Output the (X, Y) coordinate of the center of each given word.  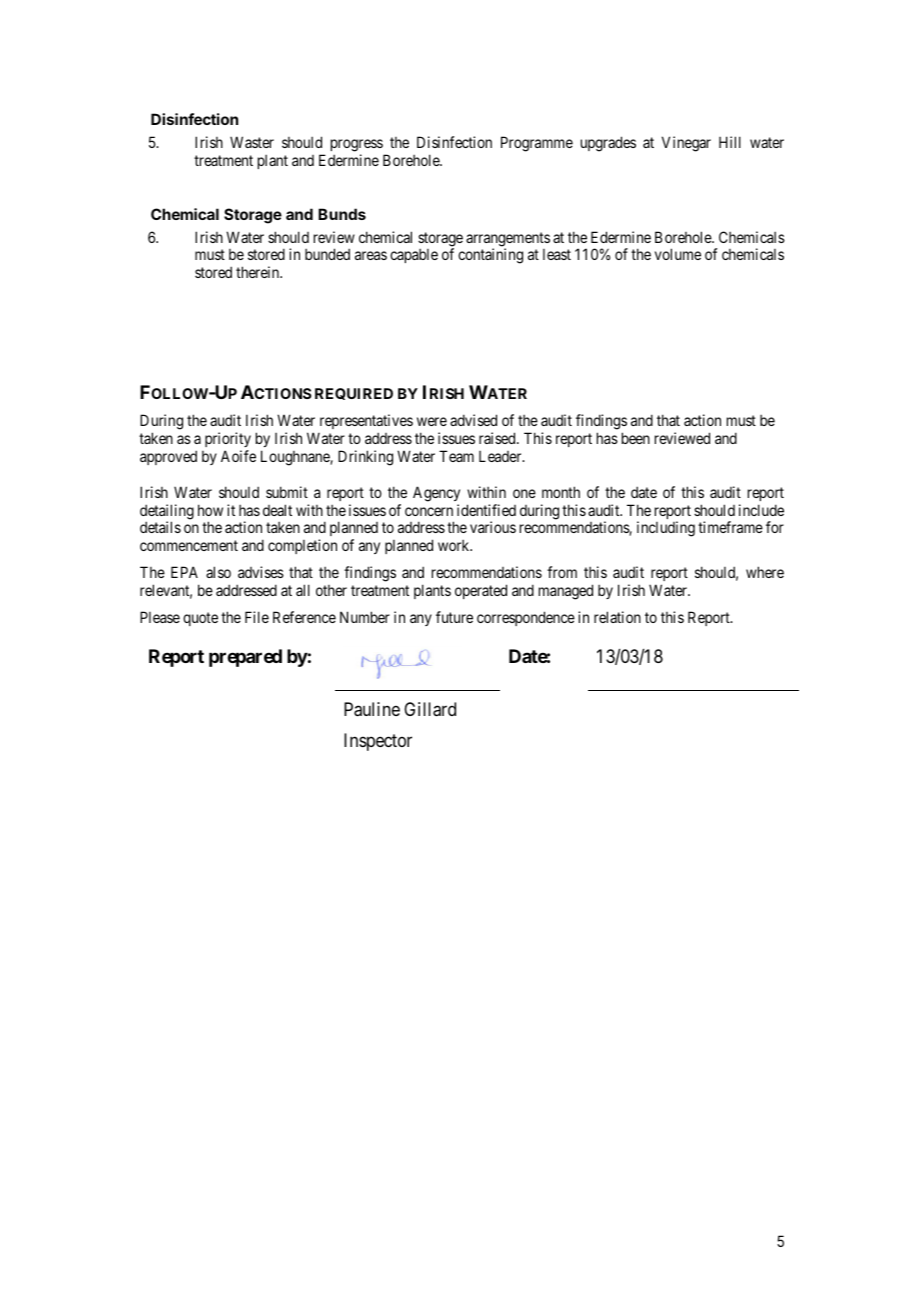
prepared (245, 658)
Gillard (430, 709)
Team (456, 456)
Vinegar (686, 144)
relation (617, 617)
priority (228, 441)
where (765, 572)
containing (490, 256)
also (218, 572)
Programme (537, 144)
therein (259, 272)
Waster (252, 142)
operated (481, 591)
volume (678, 254)
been (636, 438)
